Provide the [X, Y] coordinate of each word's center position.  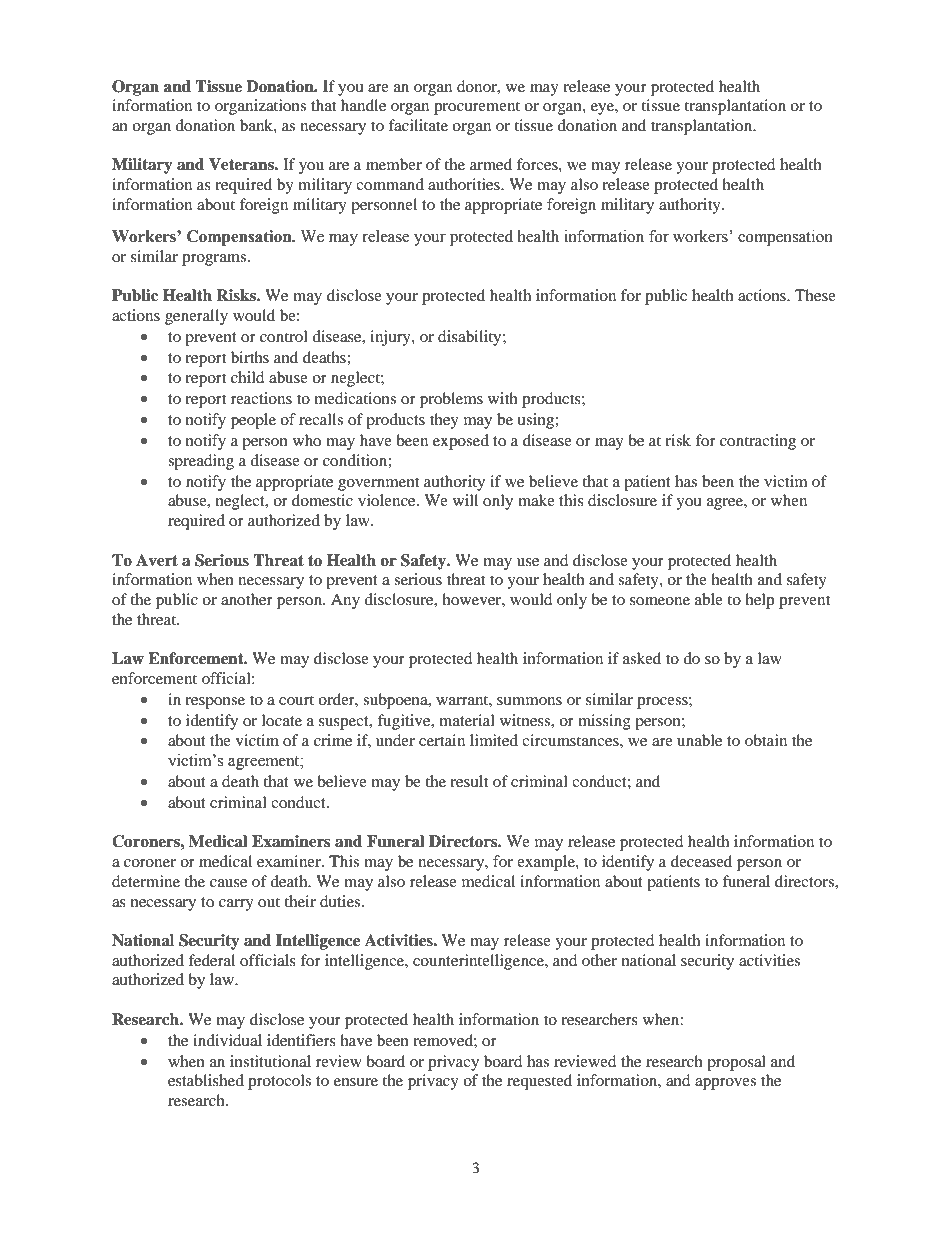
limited [494, 740]
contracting [758, 442]
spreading [201, 462]
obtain [766, 740]
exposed [461, 442]
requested [539, 1082]
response [215, 703]
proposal [736, 1063]
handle [363, 105]
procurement [477, 108]
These [815, 295]
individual [227, 1040]
